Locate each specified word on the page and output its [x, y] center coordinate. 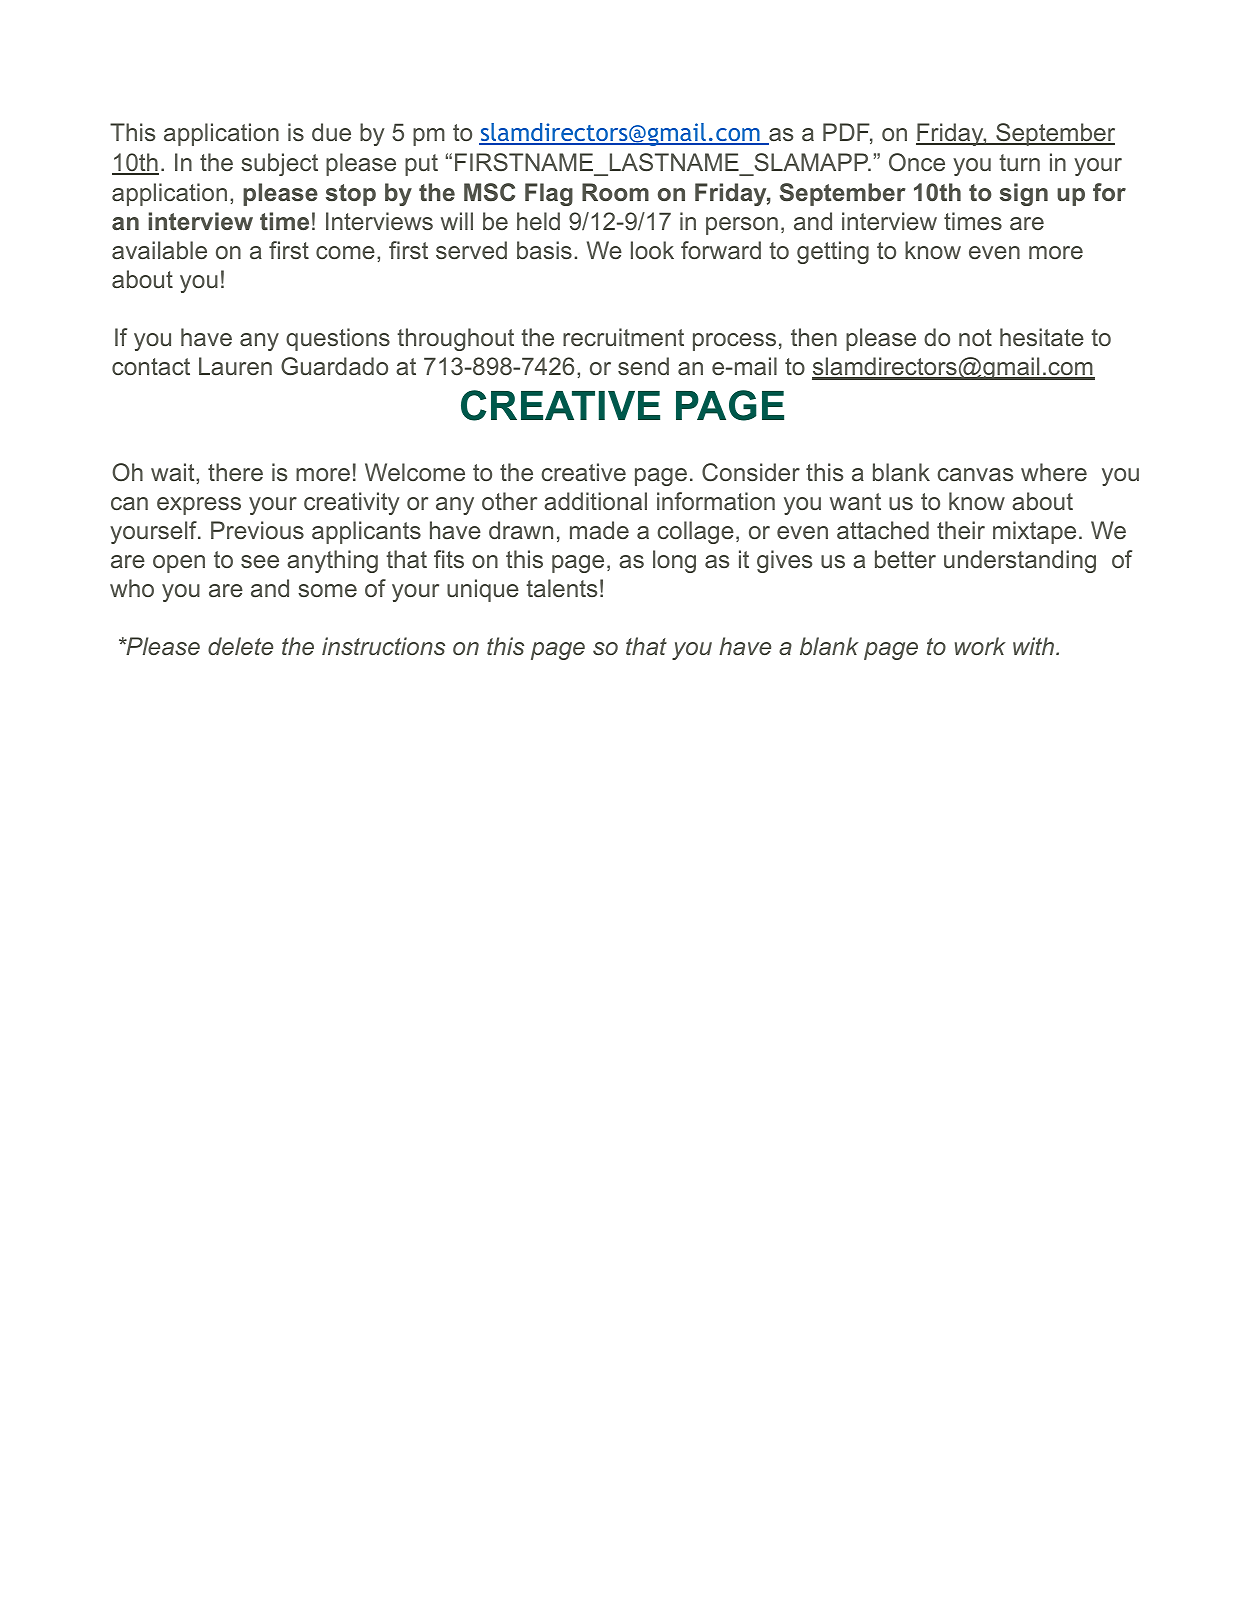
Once [917, 162]
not [975, 337]
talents [561, 588]
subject [279, 164]
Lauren [235, 366]
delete [240, 646]
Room [615, 192]
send [643, 366]
